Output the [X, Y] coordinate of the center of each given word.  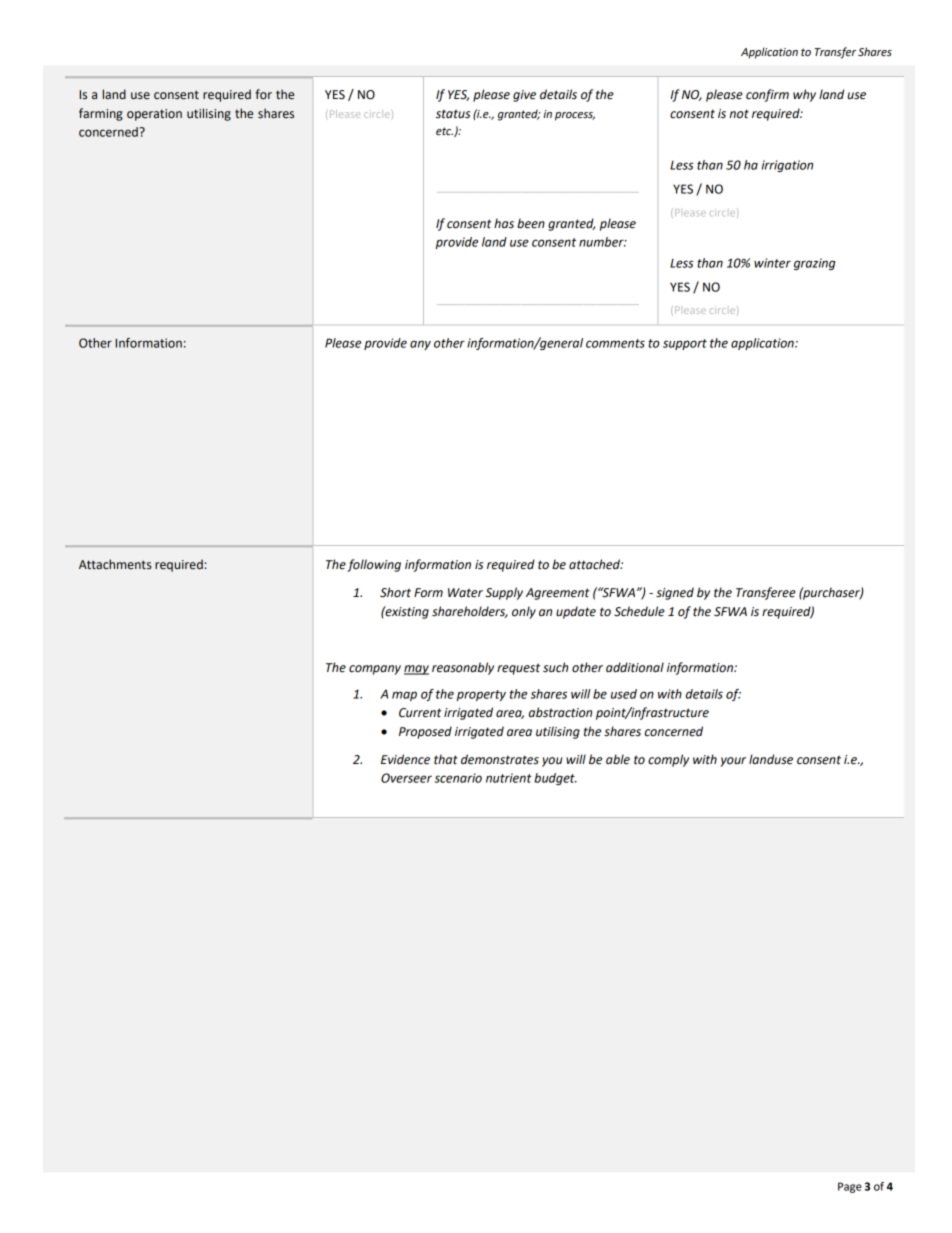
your [733, 762]
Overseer [406, 778]
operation [154, 115]
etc [444, 131]
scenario [458, 778]
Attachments [115, 564]
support [685, 344]
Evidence [405, 759]
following [374, 565]
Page [850, 1187]
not [739, 114]
